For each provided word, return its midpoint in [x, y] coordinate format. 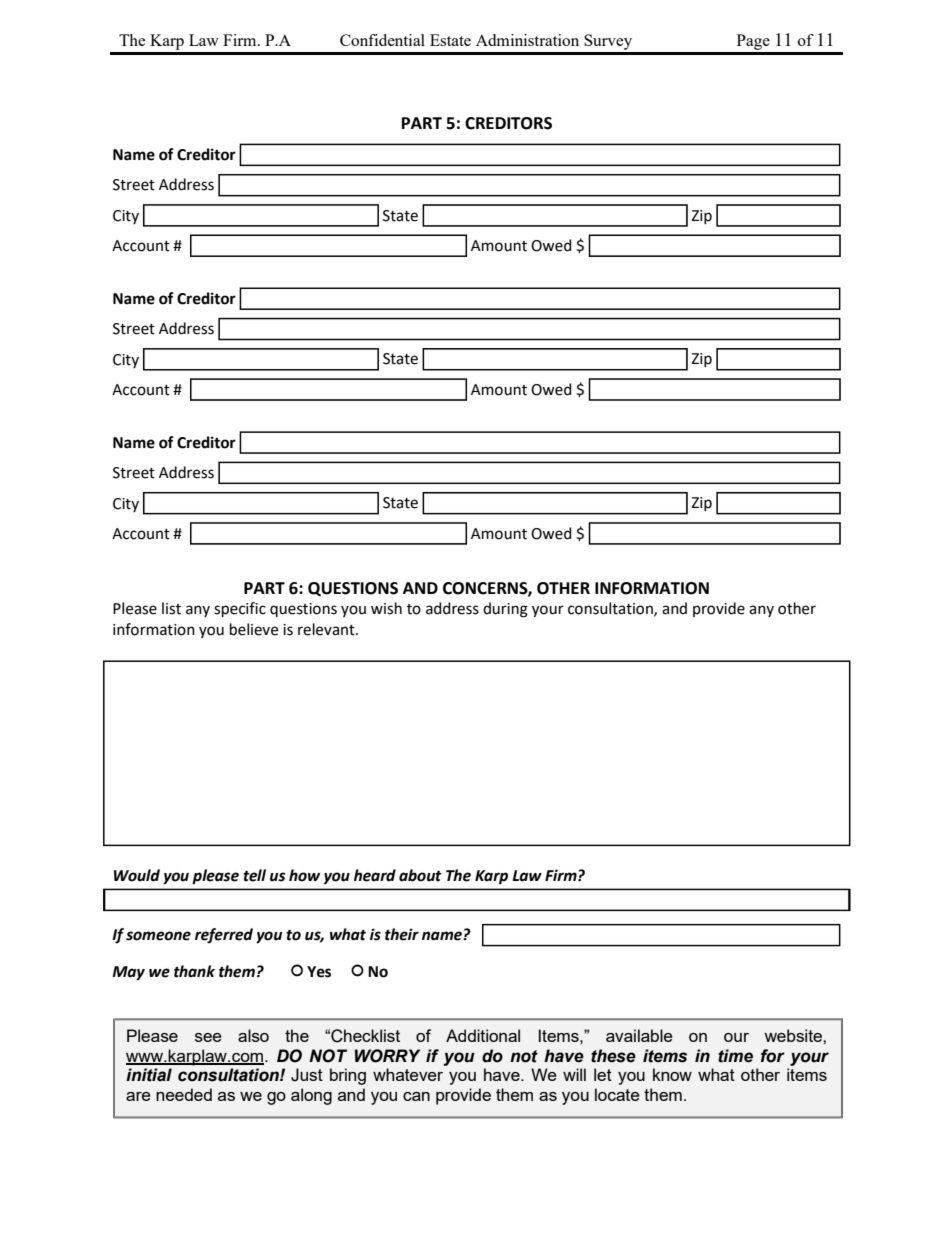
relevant [327, 629]
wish [386, 608]
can [416, 1096]
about [420, 875]
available [639, 1035]
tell [254, 875]
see [208, 1037]
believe [254, 629]
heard [375, 875]
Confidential [382, 40]
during [505, 610]
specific [240, 610]
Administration [527, 40]
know [672, 1074]
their [402, 934]
